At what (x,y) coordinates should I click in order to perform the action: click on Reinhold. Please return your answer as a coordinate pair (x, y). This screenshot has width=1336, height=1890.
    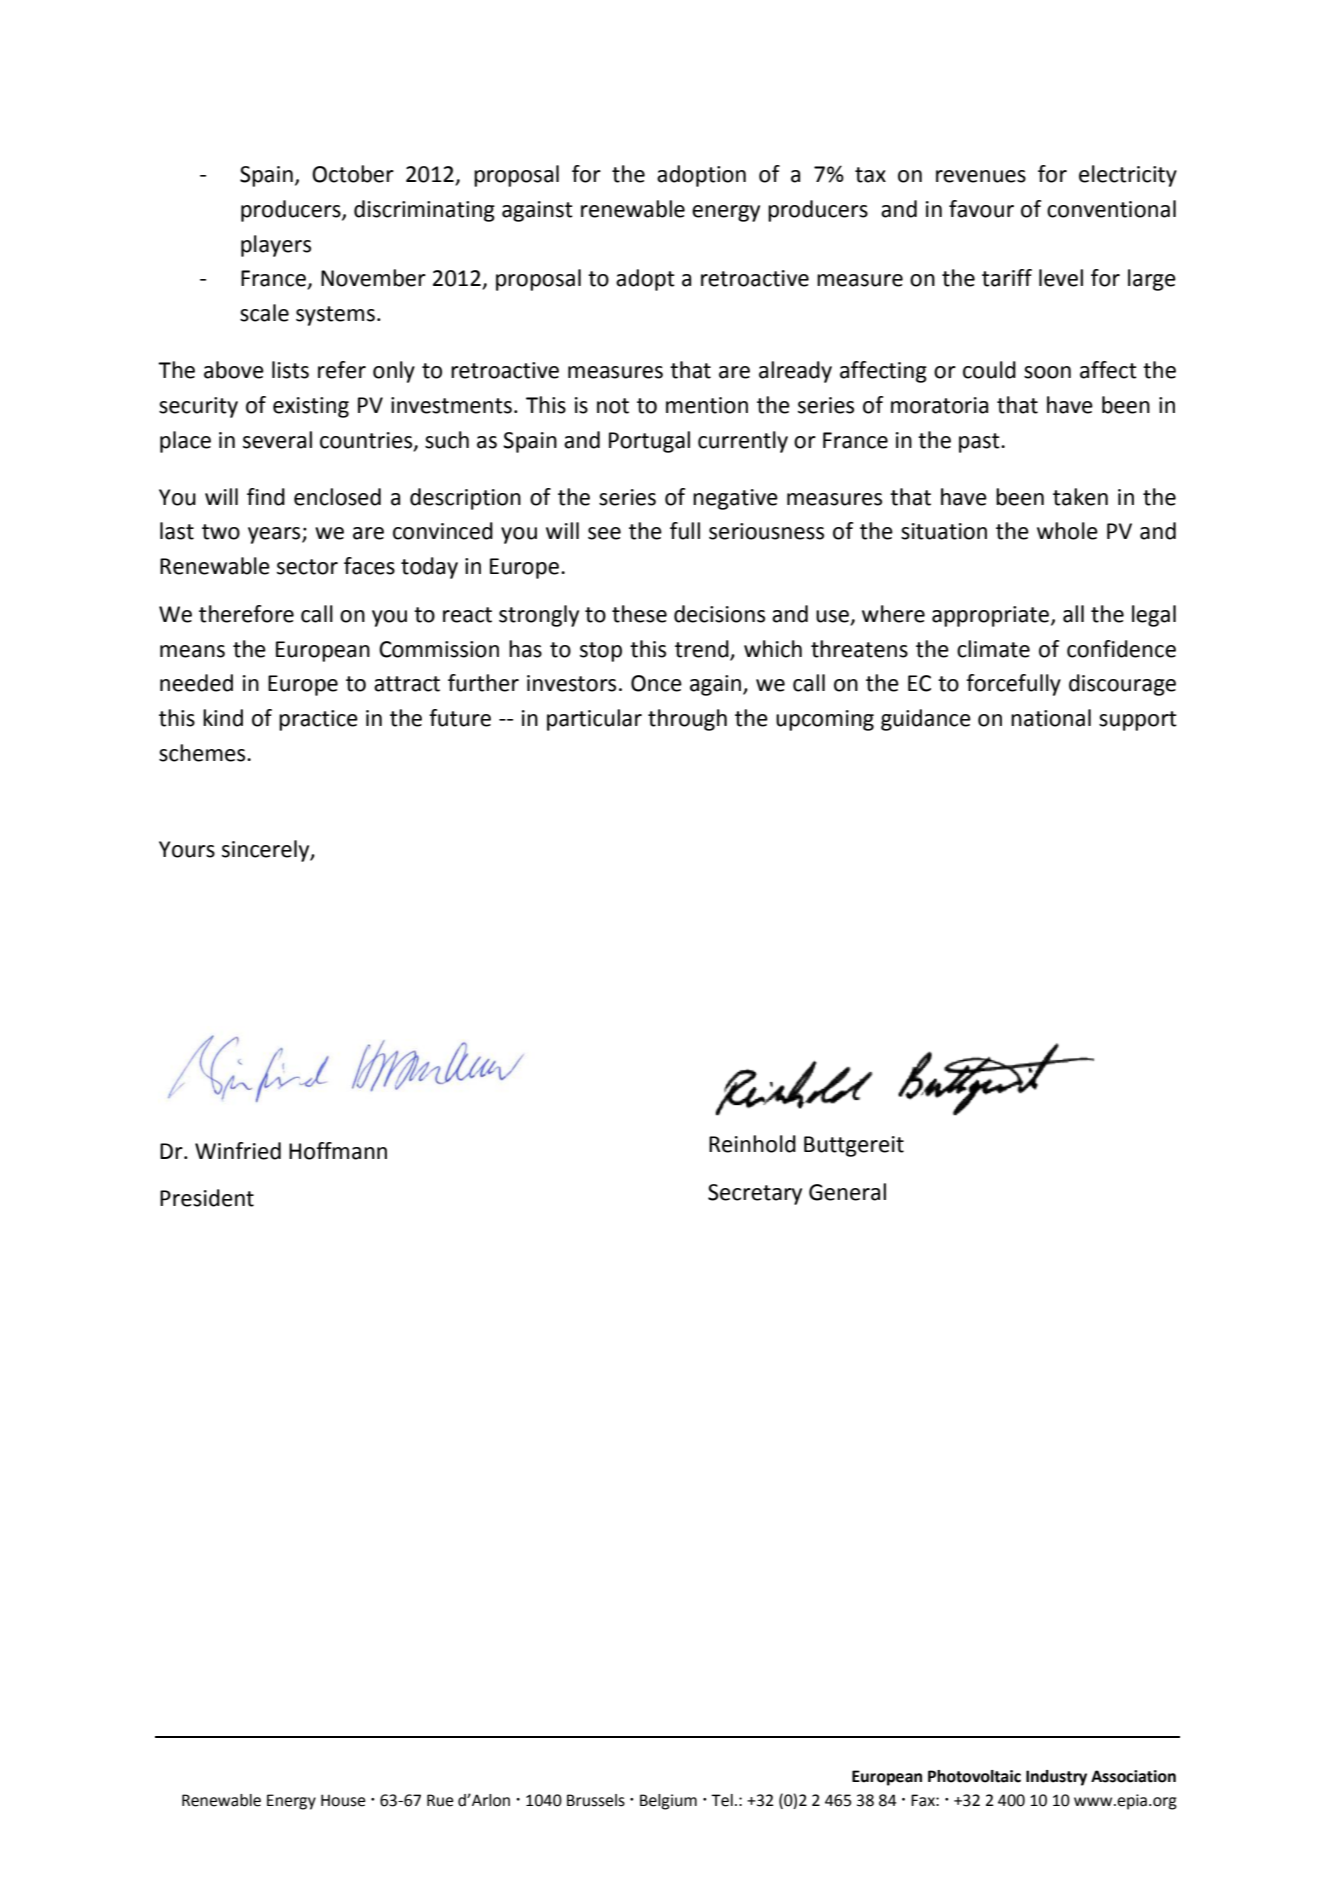
    Looking at the image, I should click on (752, 1144).
